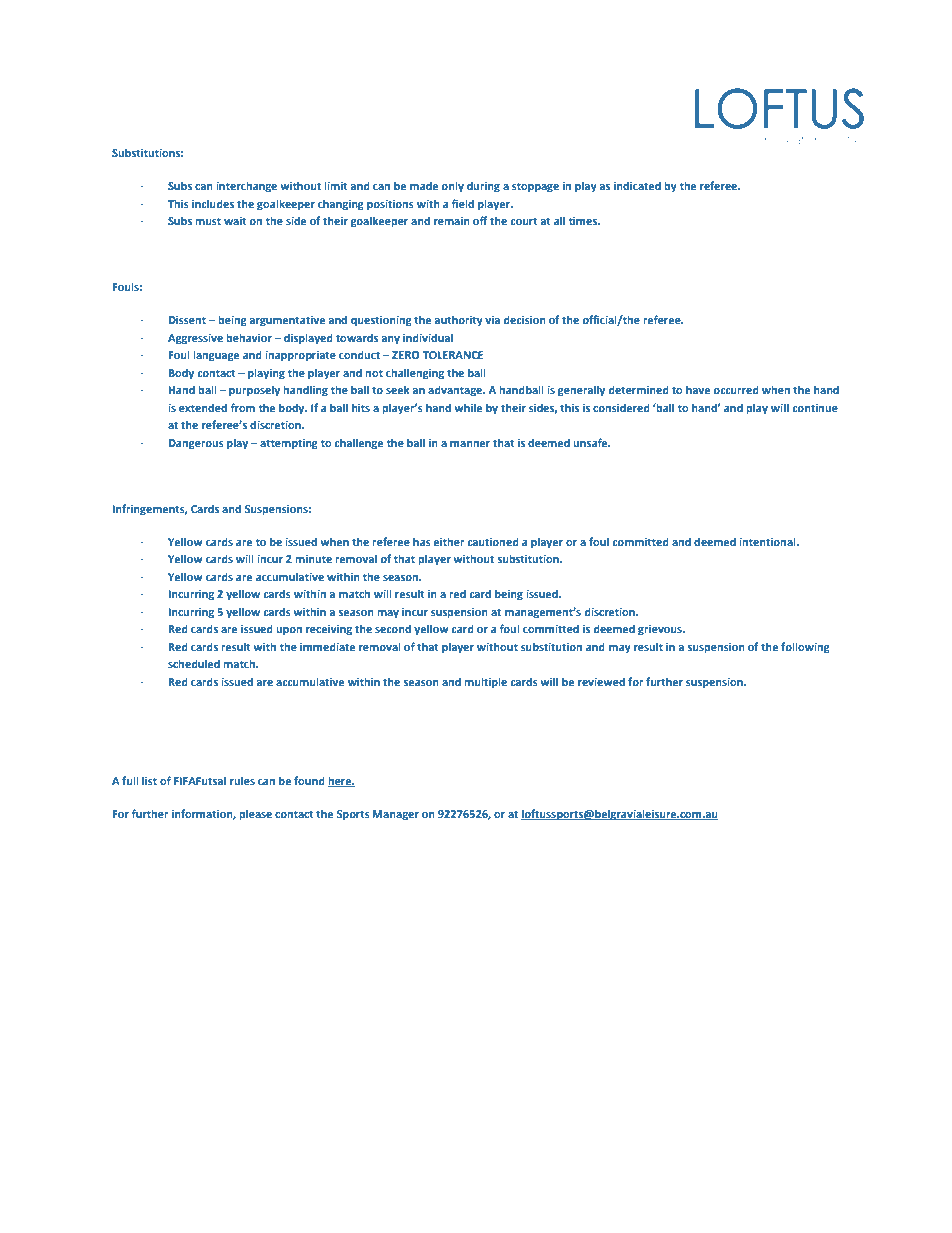  Describe the element at coordinates (637, 185) in the screenshot. I see `indicated` at that location.
